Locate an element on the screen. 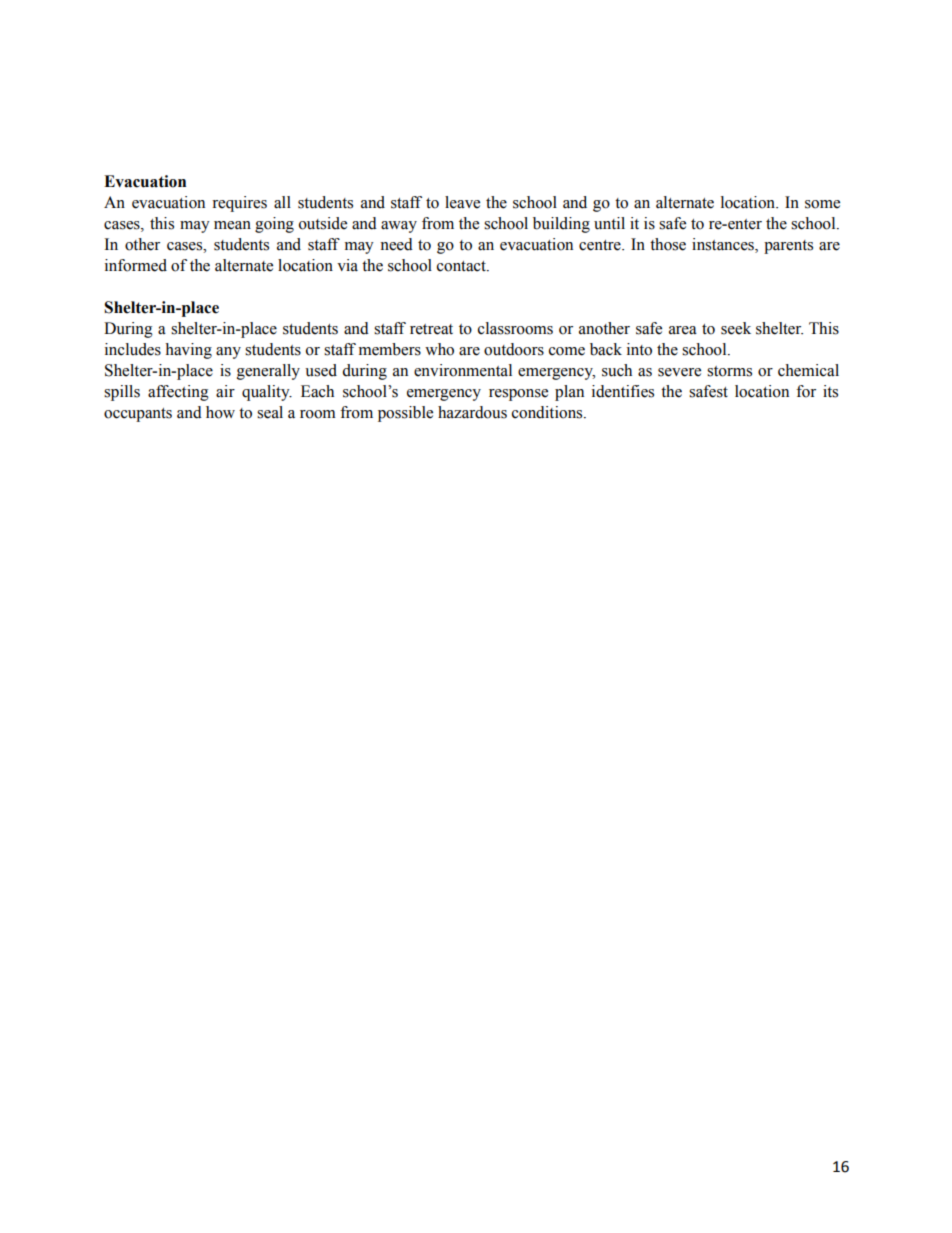 This screenshot has height=1233, width=952. area is located at coordinates (683, 330).
